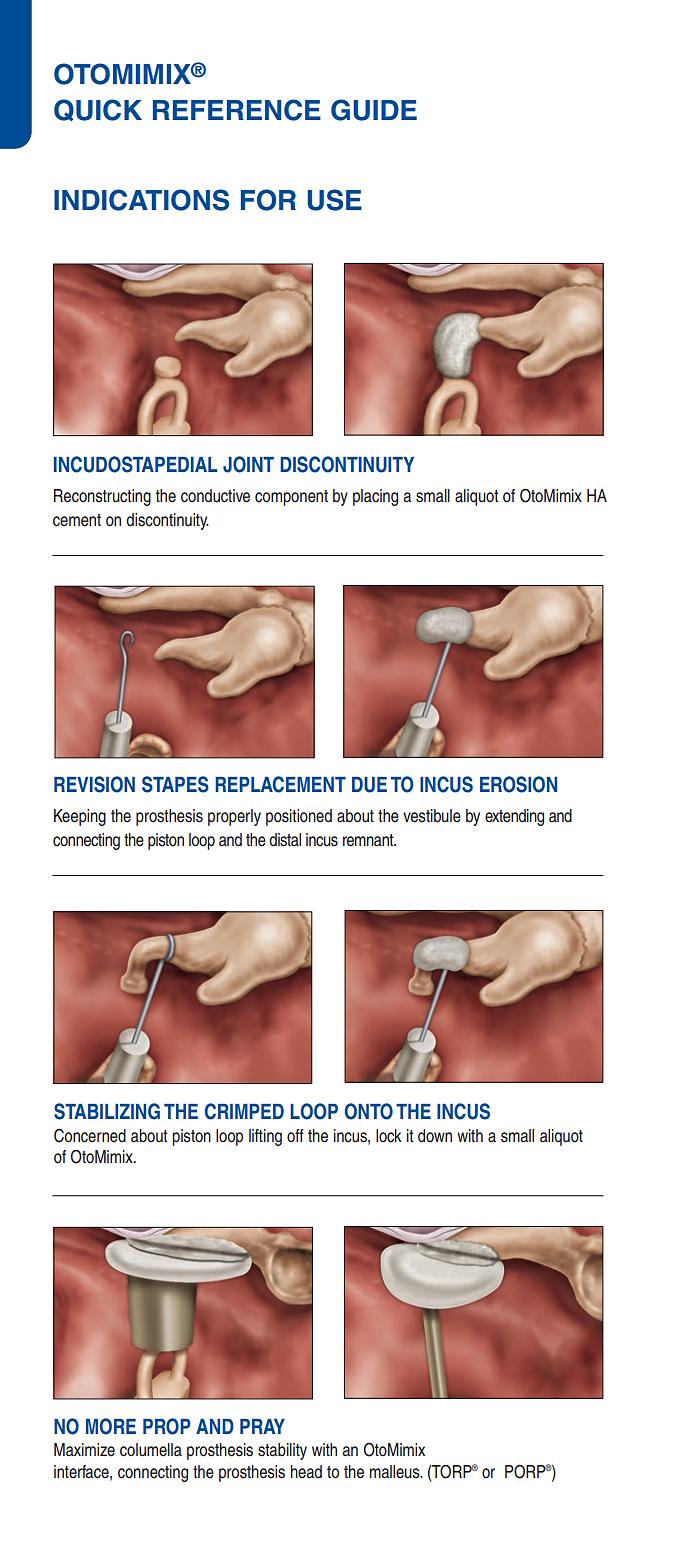 The width and height of the screenshot is (677, 1568). What do you see at coordinates (291, 498) in the screenshot?
I see `component` at bounding box center [291, 498].
